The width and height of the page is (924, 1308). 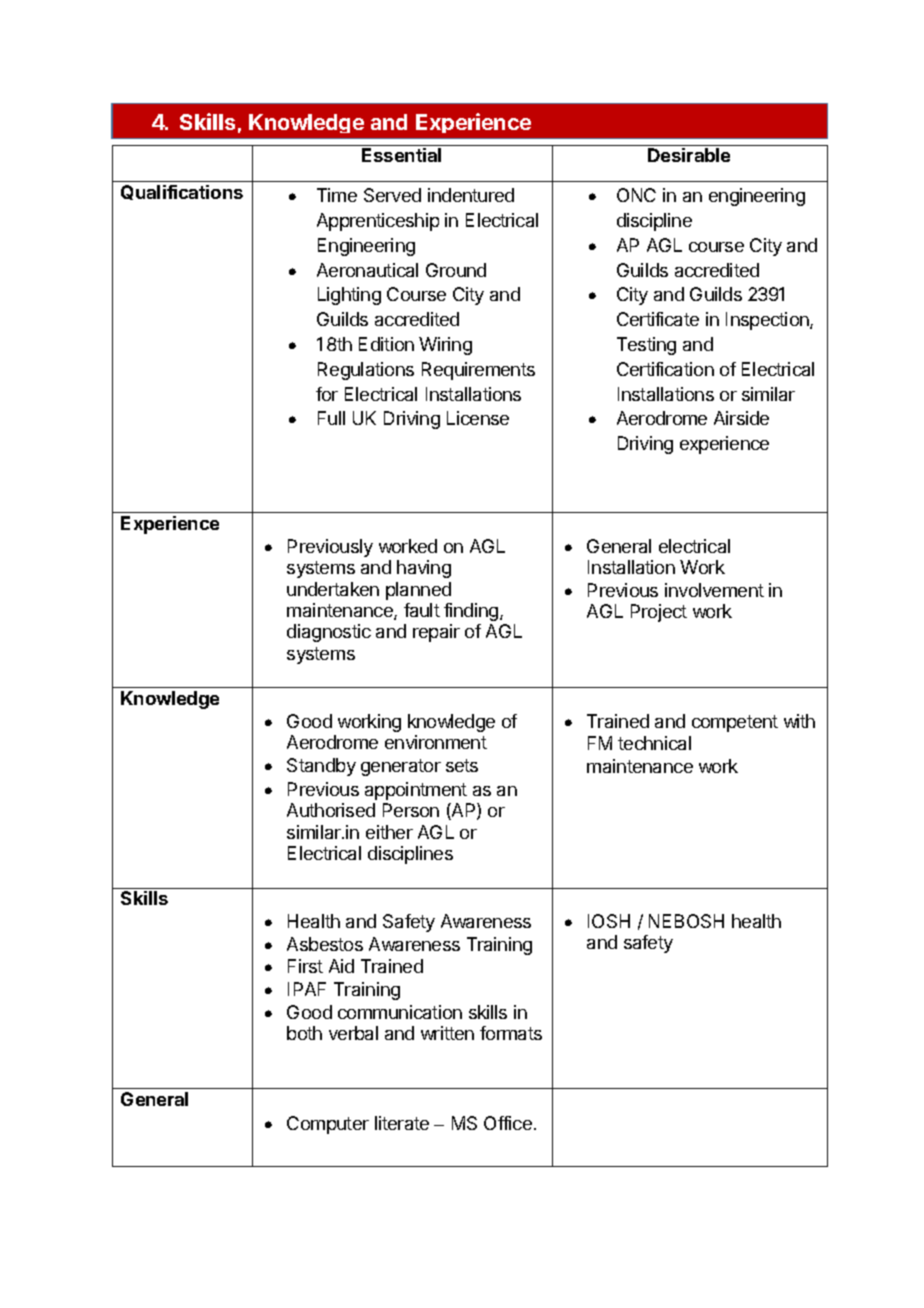 What do you see at coordinates (182, 192) in the page?
I see `Qualifications` at bounding box center [182, 192].
